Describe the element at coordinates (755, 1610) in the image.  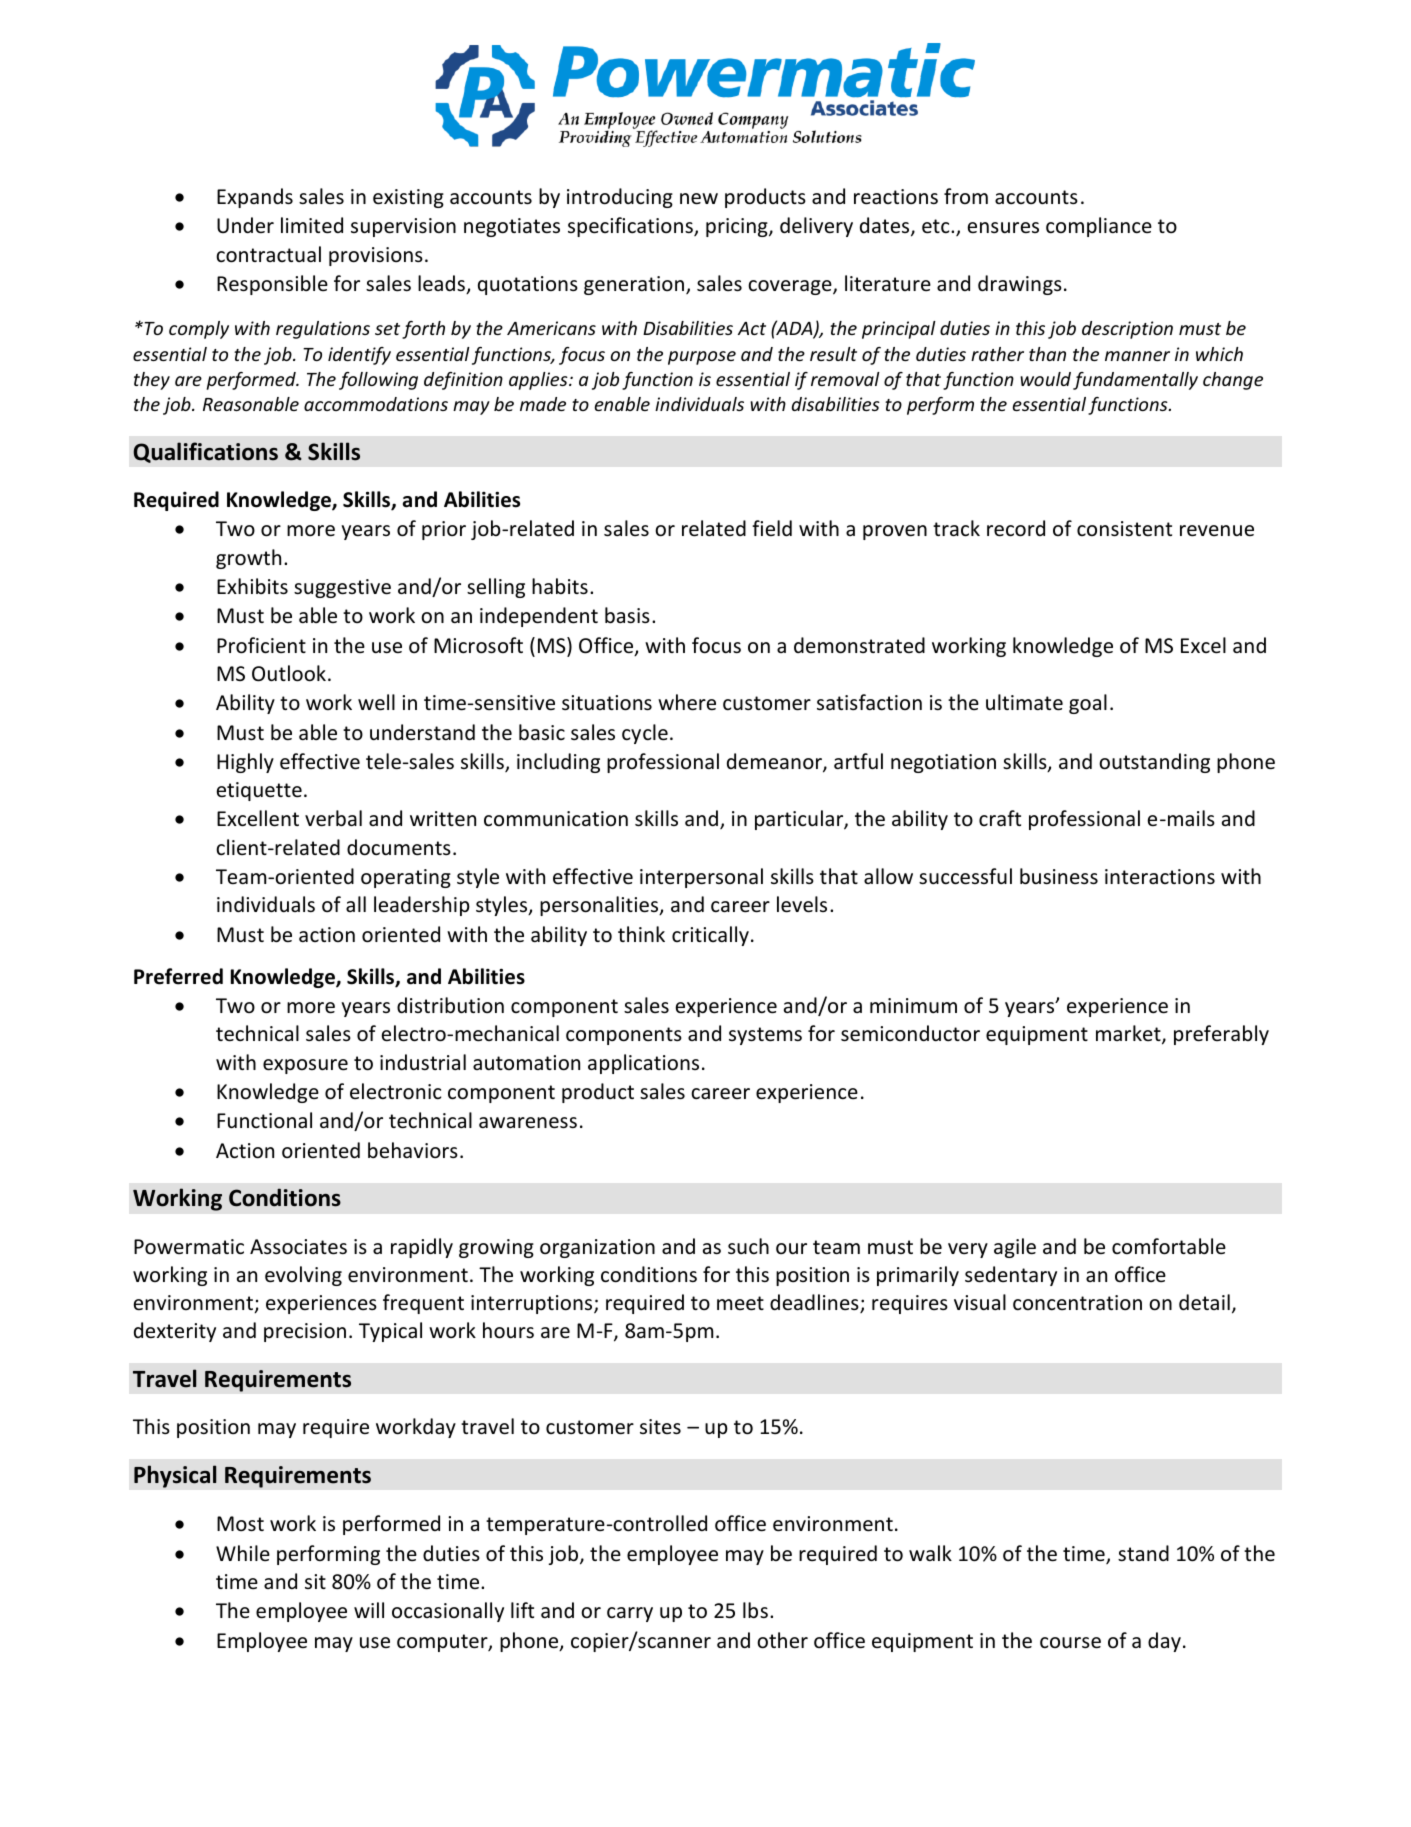
I see `lbs` at that location.
